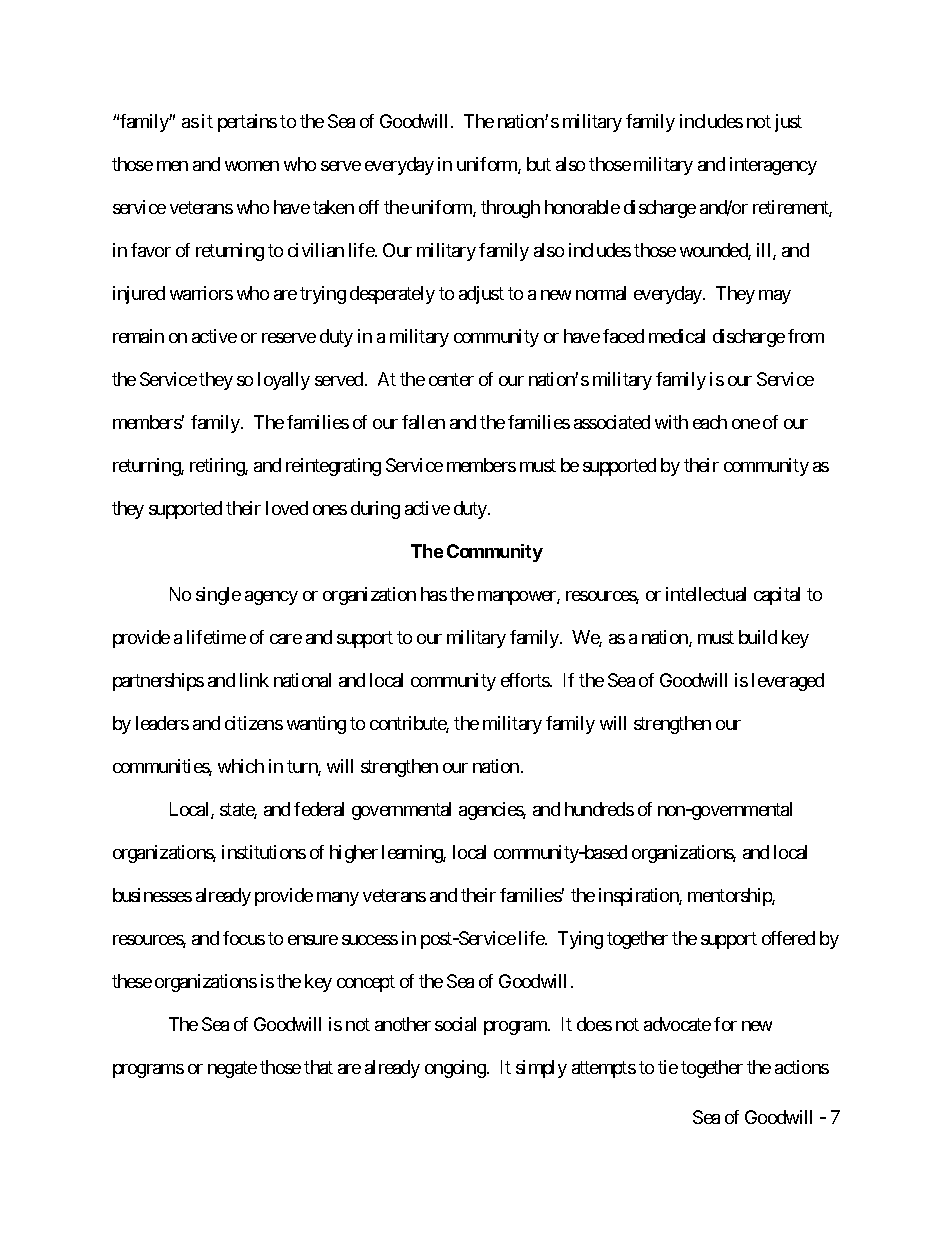 The width and height of the image is (952, 1233). What do you see at coordinates (710, 422) in the image?
I see `each` at bounding box center [710, 422].
